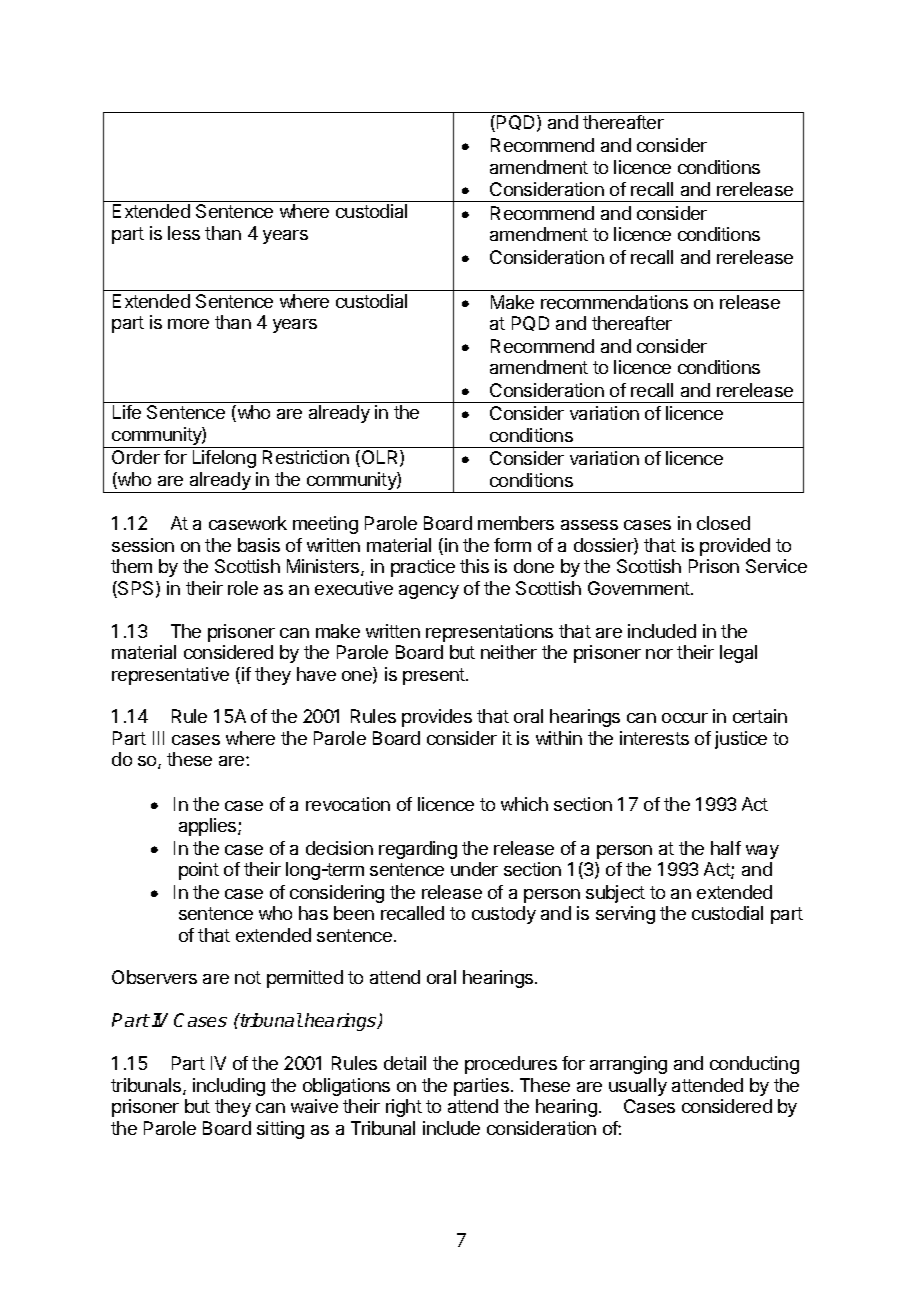 The width and height of the page is (924, 1308). What do you see at coordinates (625, 915) in the page?
I see `serving` at bounding box center [625, 915].
